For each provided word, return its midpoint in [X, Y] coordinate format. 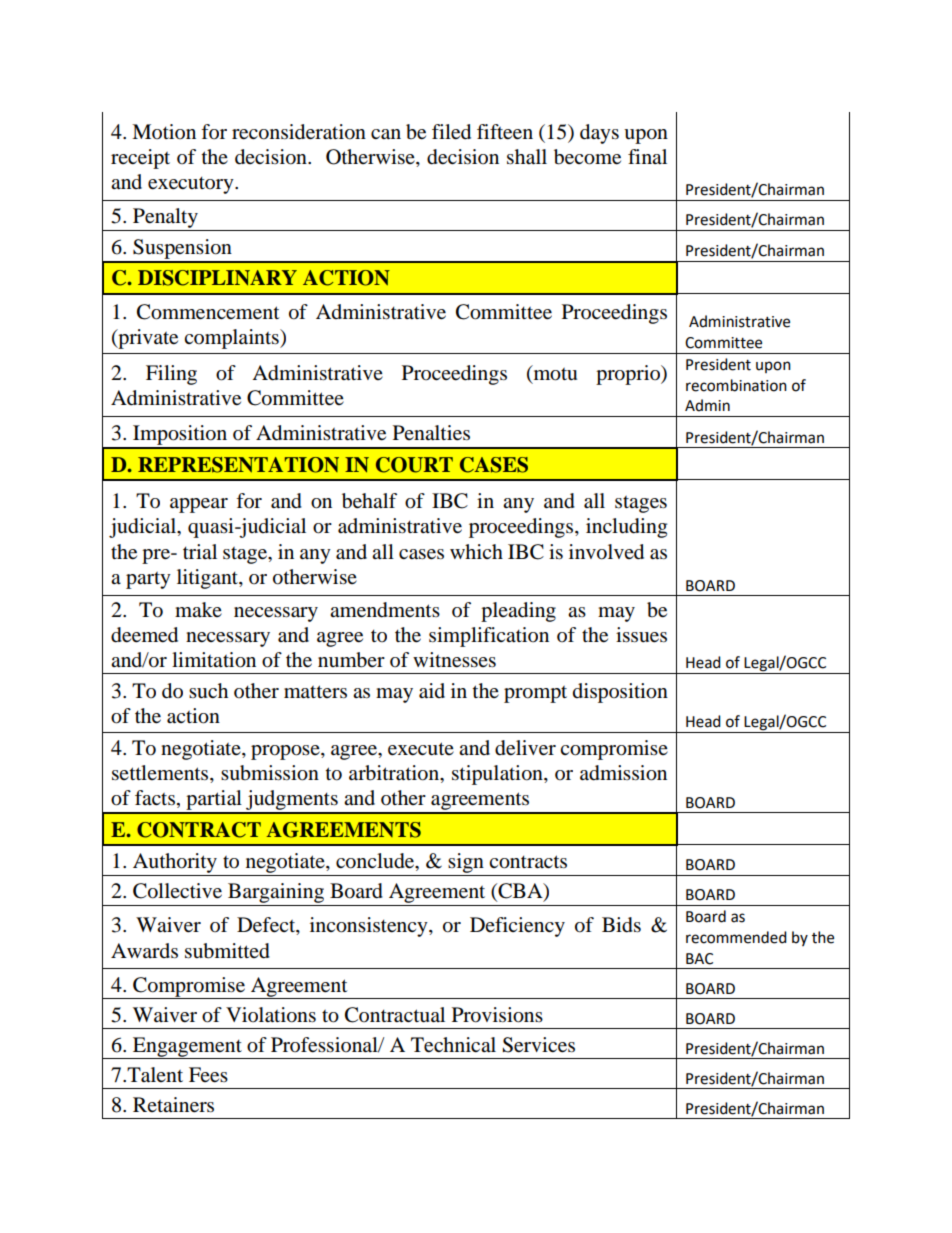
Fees [208, 1075]
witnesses [454, 660]
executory [192, 185]
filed [451, 132]
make [198, 609]
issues [641, 635]
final [647, 156]
